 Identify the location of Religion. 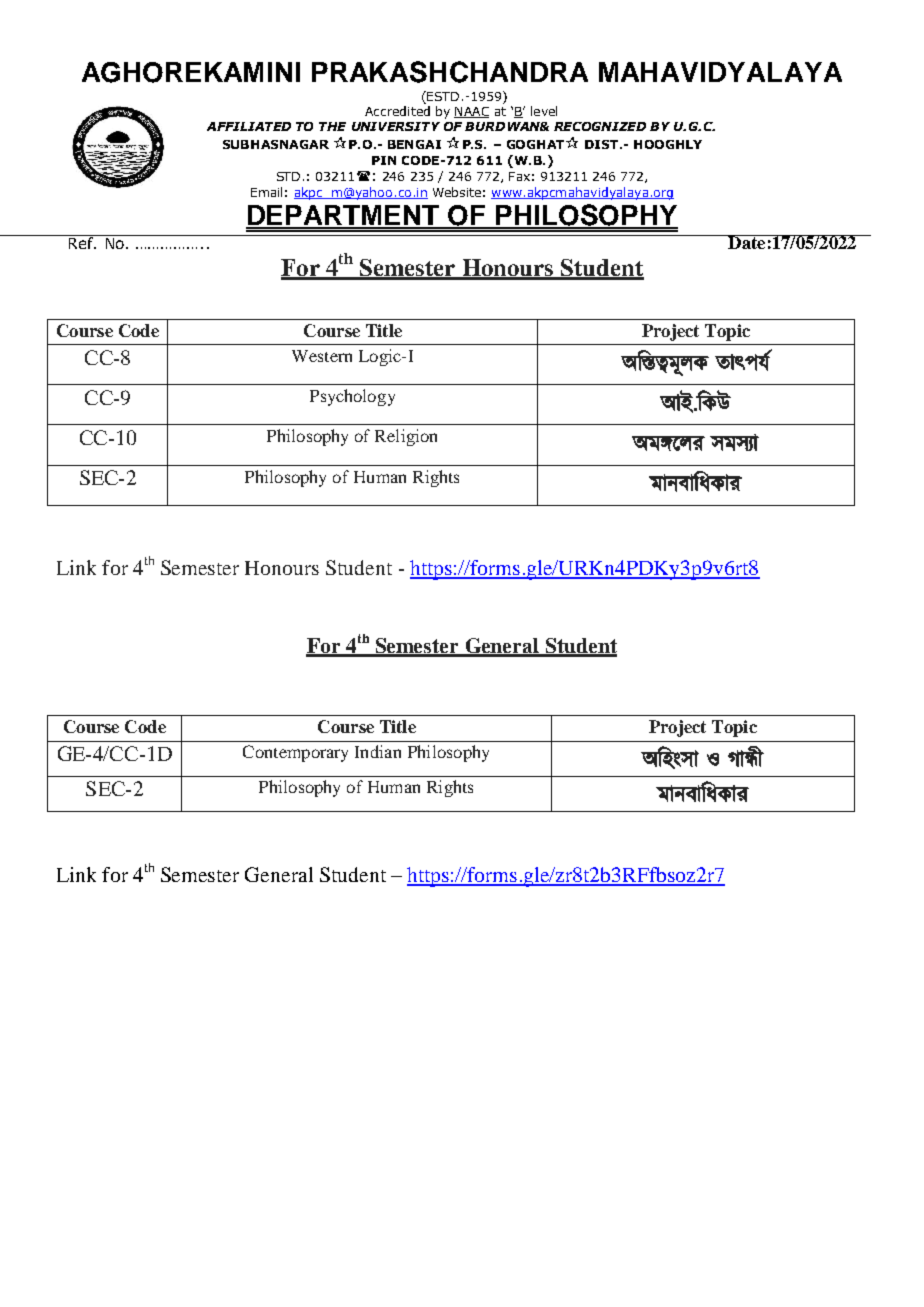
(406, 437).
